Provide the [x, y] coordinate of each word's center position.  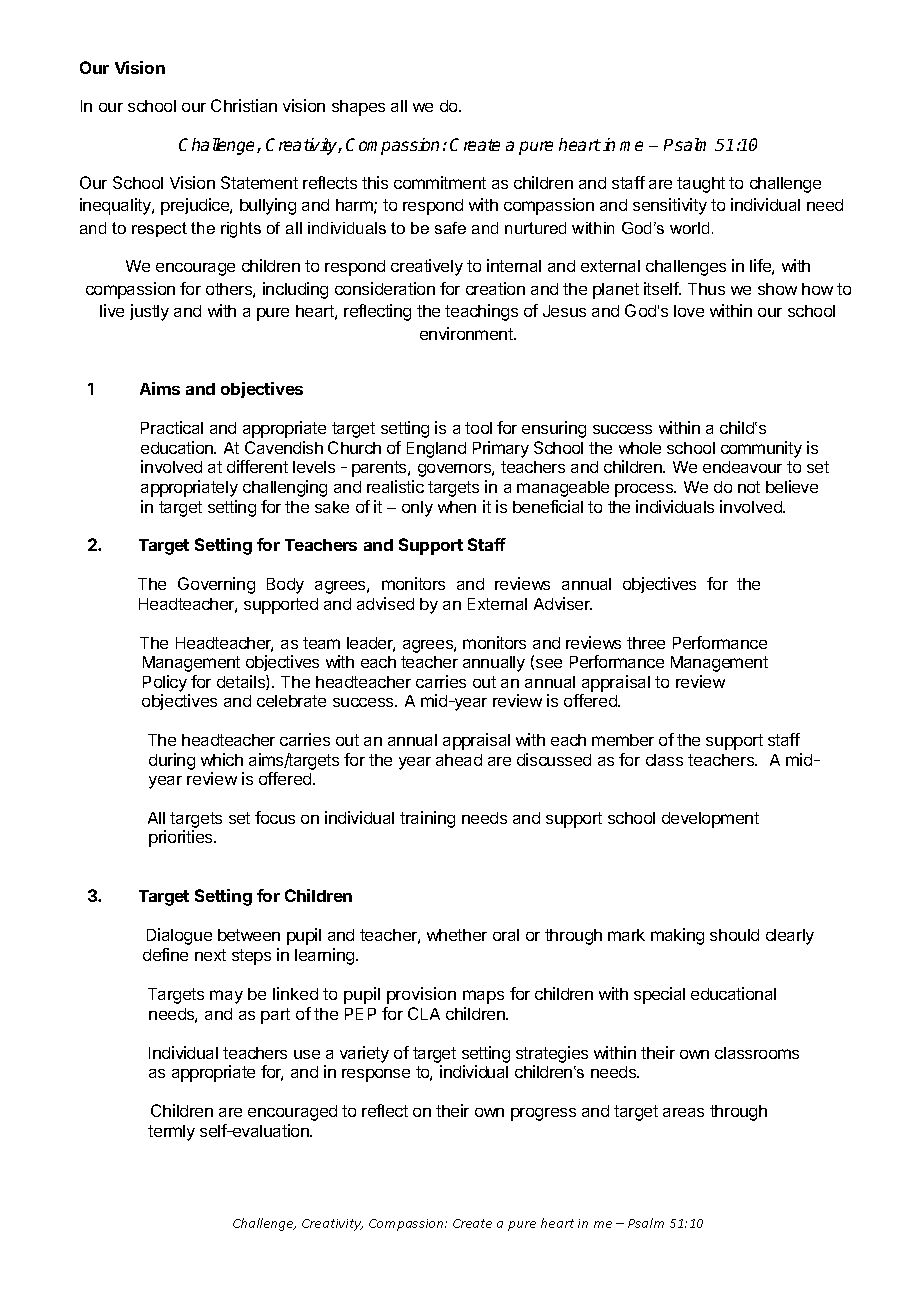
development [710, 820]
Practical [172, 427]
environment [467, 333]
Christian [244, 105]
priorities [182, 838]
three [646, 643]
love [689, 311]
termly [171, 1133]
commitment [440, 182]
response [376, 1075]
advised [385, 603]
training [427, 819]
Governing [216, 585]
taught [701, 185]
